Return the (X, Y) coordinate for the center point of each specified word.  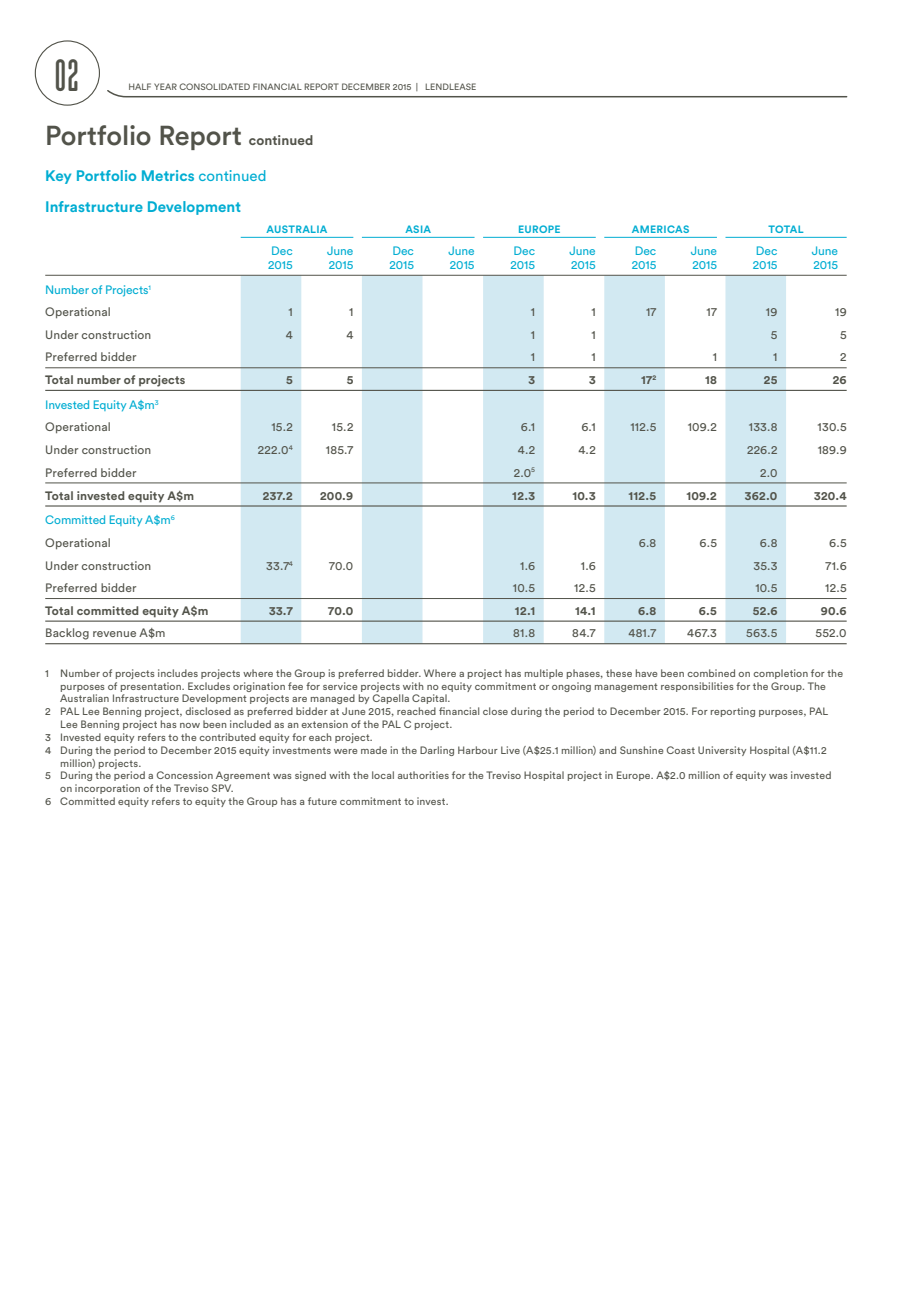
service (340, 686)
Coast (681, 750)
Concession (185, 775)
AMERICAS (660, 229)
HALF (140, 86)
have (646, 673)
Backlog (67, 634)
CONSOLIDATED (214, 86)
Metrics (168, 175)
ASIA (418, 229)
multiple (544, 674)
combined (711, 673)
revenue (114, 634)
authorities (423, 775)
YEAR (165, 86)
